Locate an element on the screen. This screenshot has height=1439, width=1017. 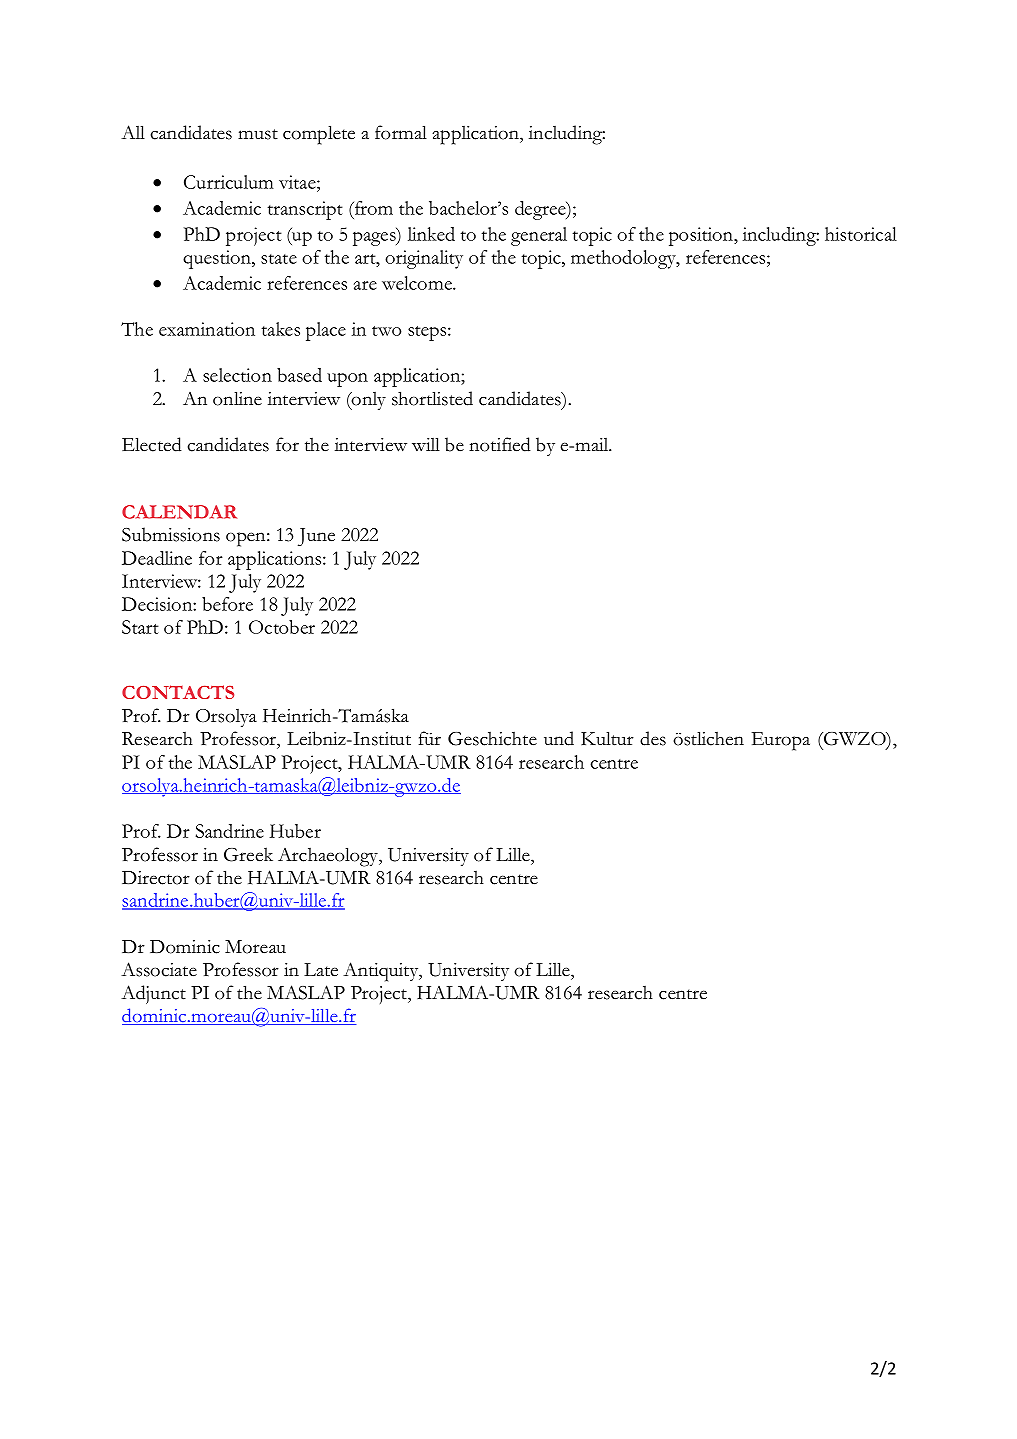
formal is located at coordinates (401, 132).
